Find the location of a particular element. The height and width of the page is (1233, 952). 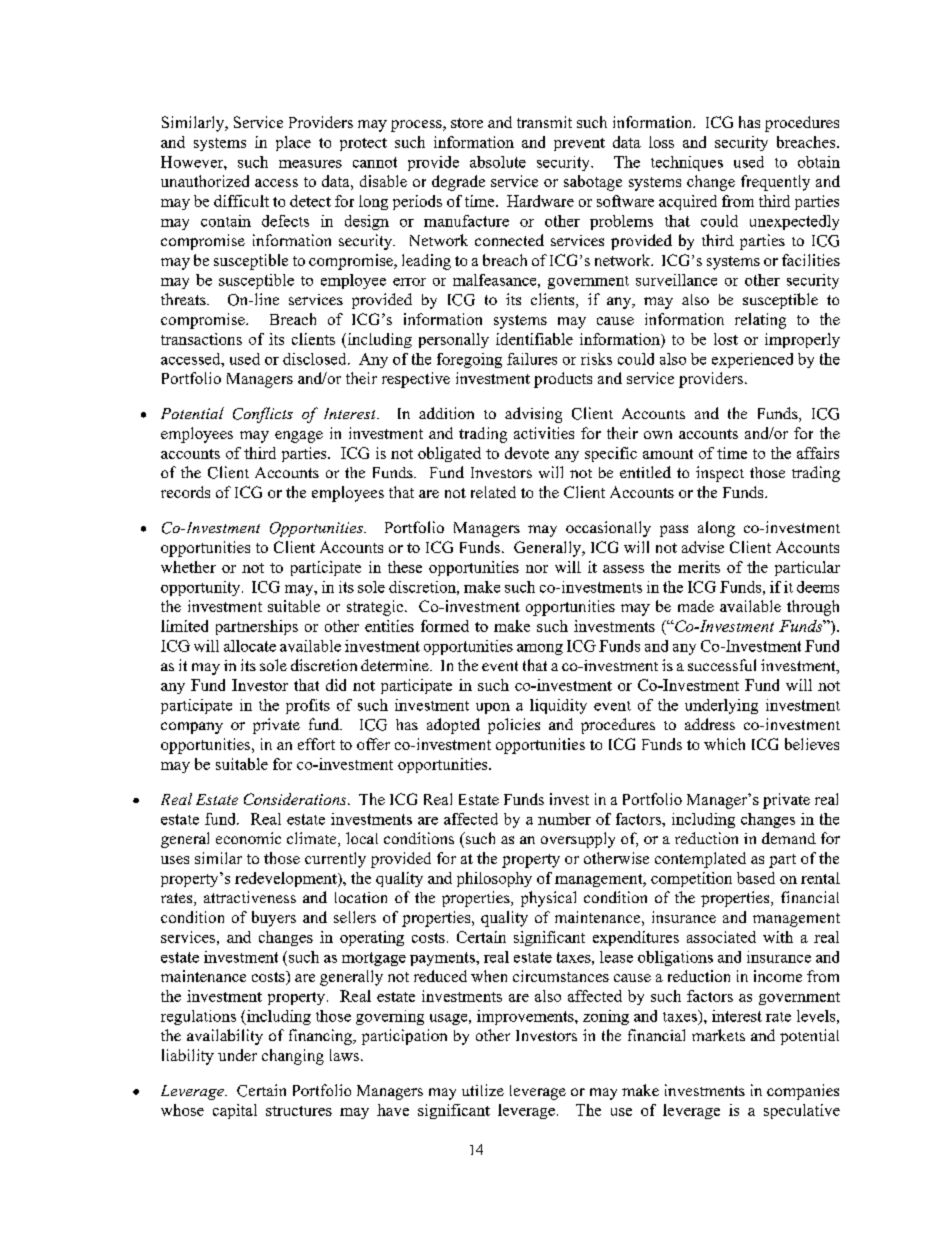

made is located at coordinates (696, 606).
